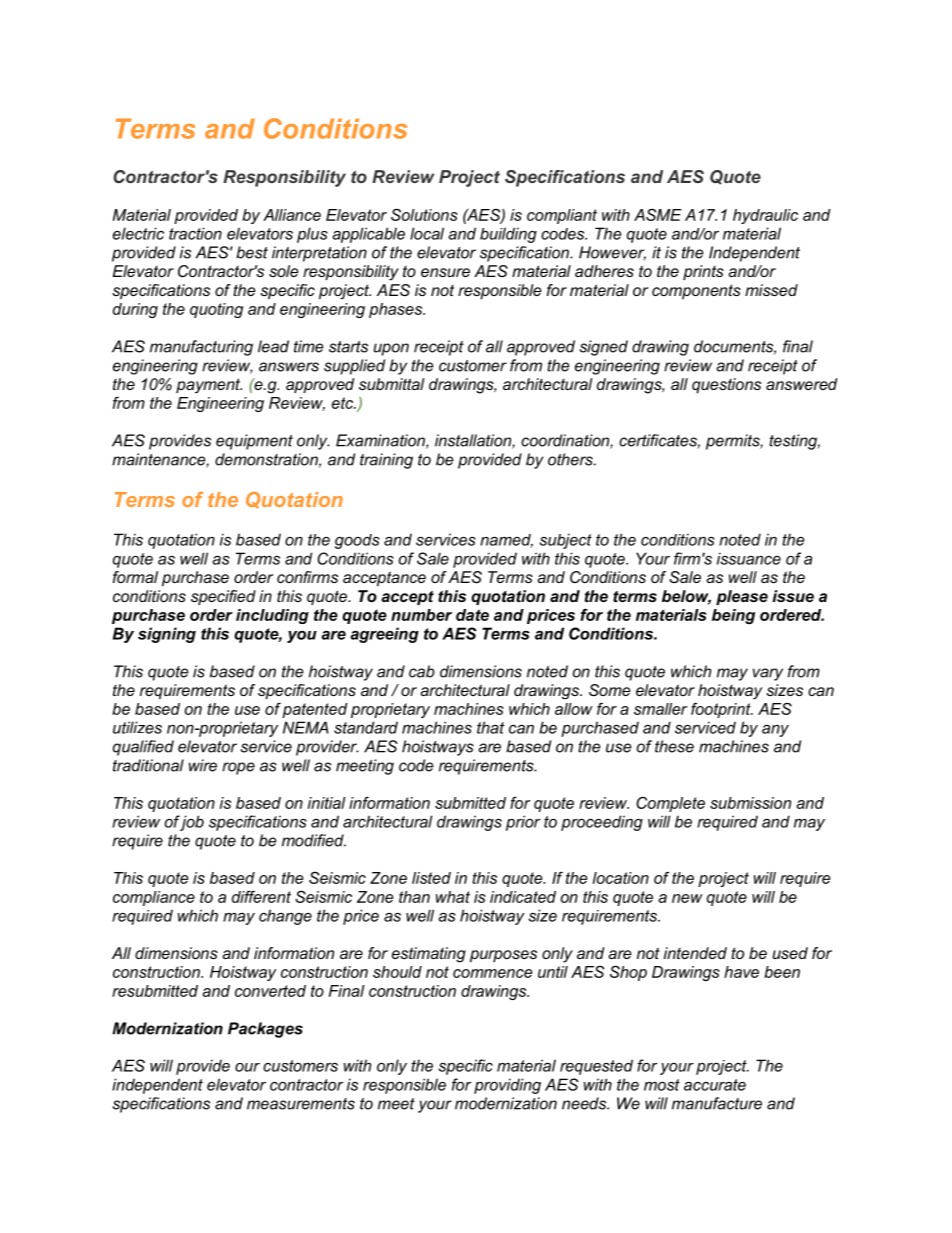  What do you see at coordinates (749, 558) in the image?
I see `issuance` at bounding box center [749, 558].
